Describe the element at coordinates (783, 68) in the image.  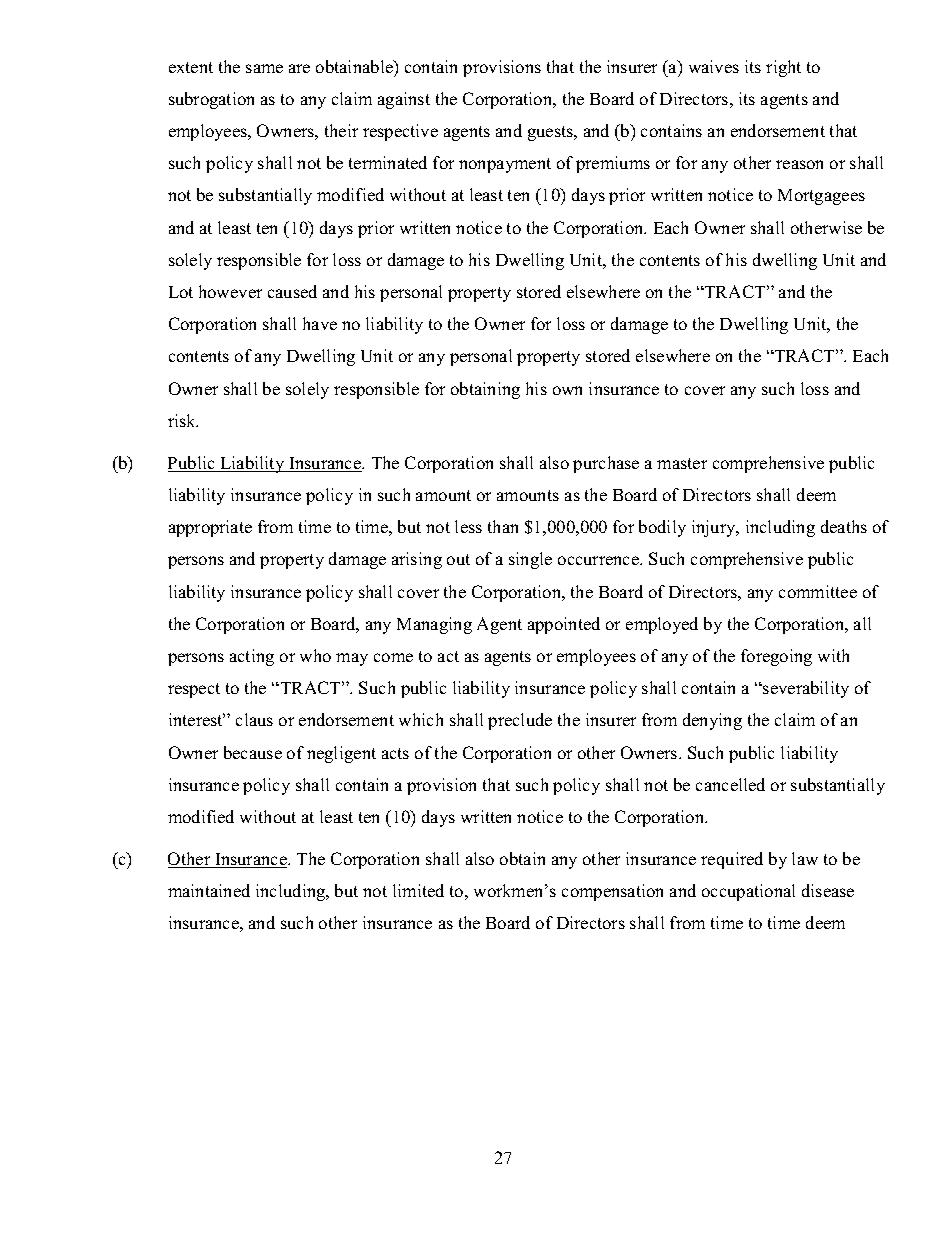
I see `right` at that location.
